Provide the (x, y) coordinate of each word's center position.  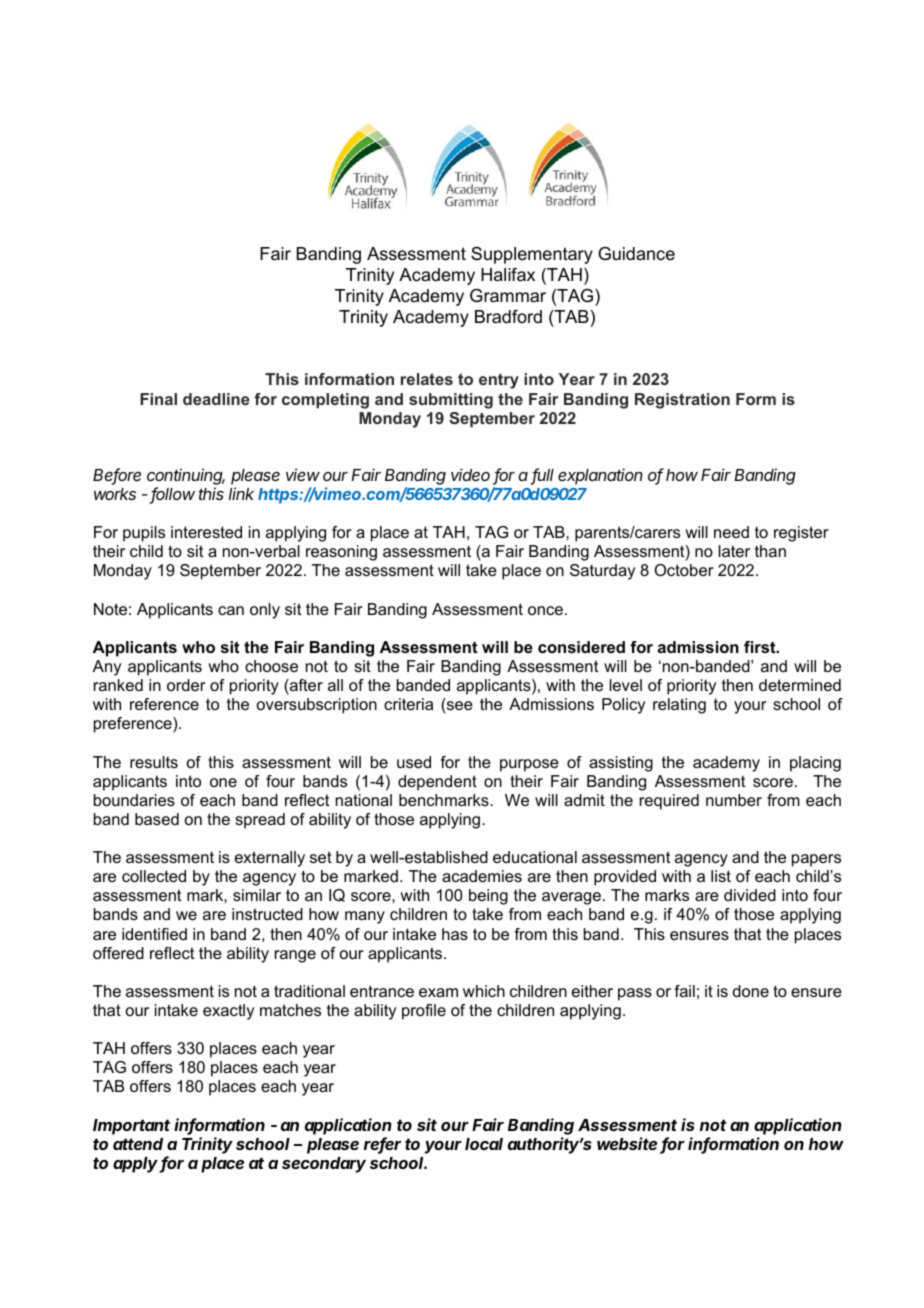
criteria (408, 704)
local (484, 1144)
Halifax (508, 275)
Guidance (636, 254)
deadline (216, 399)
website (627, 1143)
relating (679, 706)
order (186, 685)
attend (138, 1144)
